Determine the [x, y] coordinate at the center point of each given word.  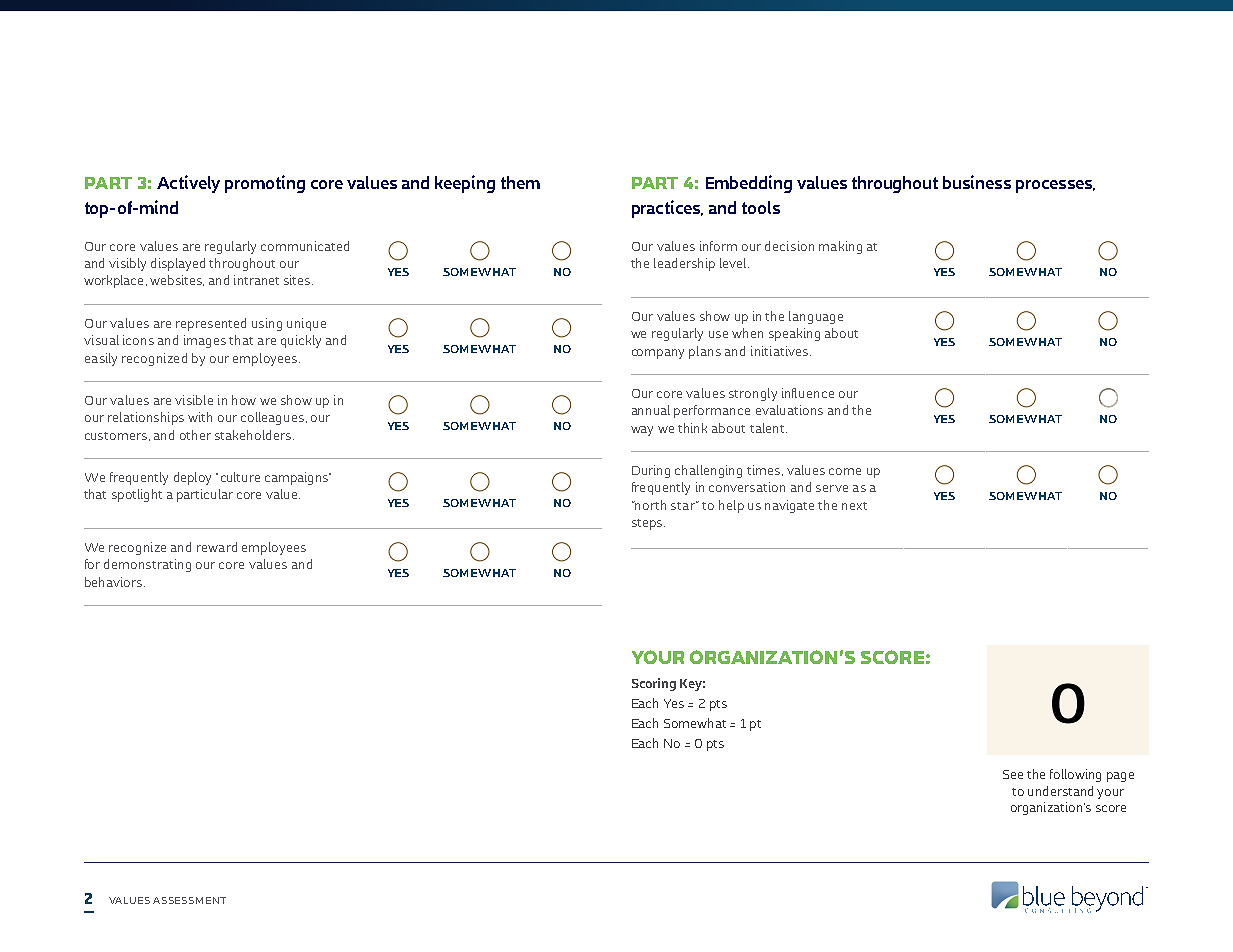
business [977, 182]
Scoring [654, 684]
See [1013, 774]
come [845, 471]
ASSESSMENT [189, 900]
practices [667, 209]
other [195, 435]
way [642, 431]
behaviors [115, 582]
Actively [188, 184]
